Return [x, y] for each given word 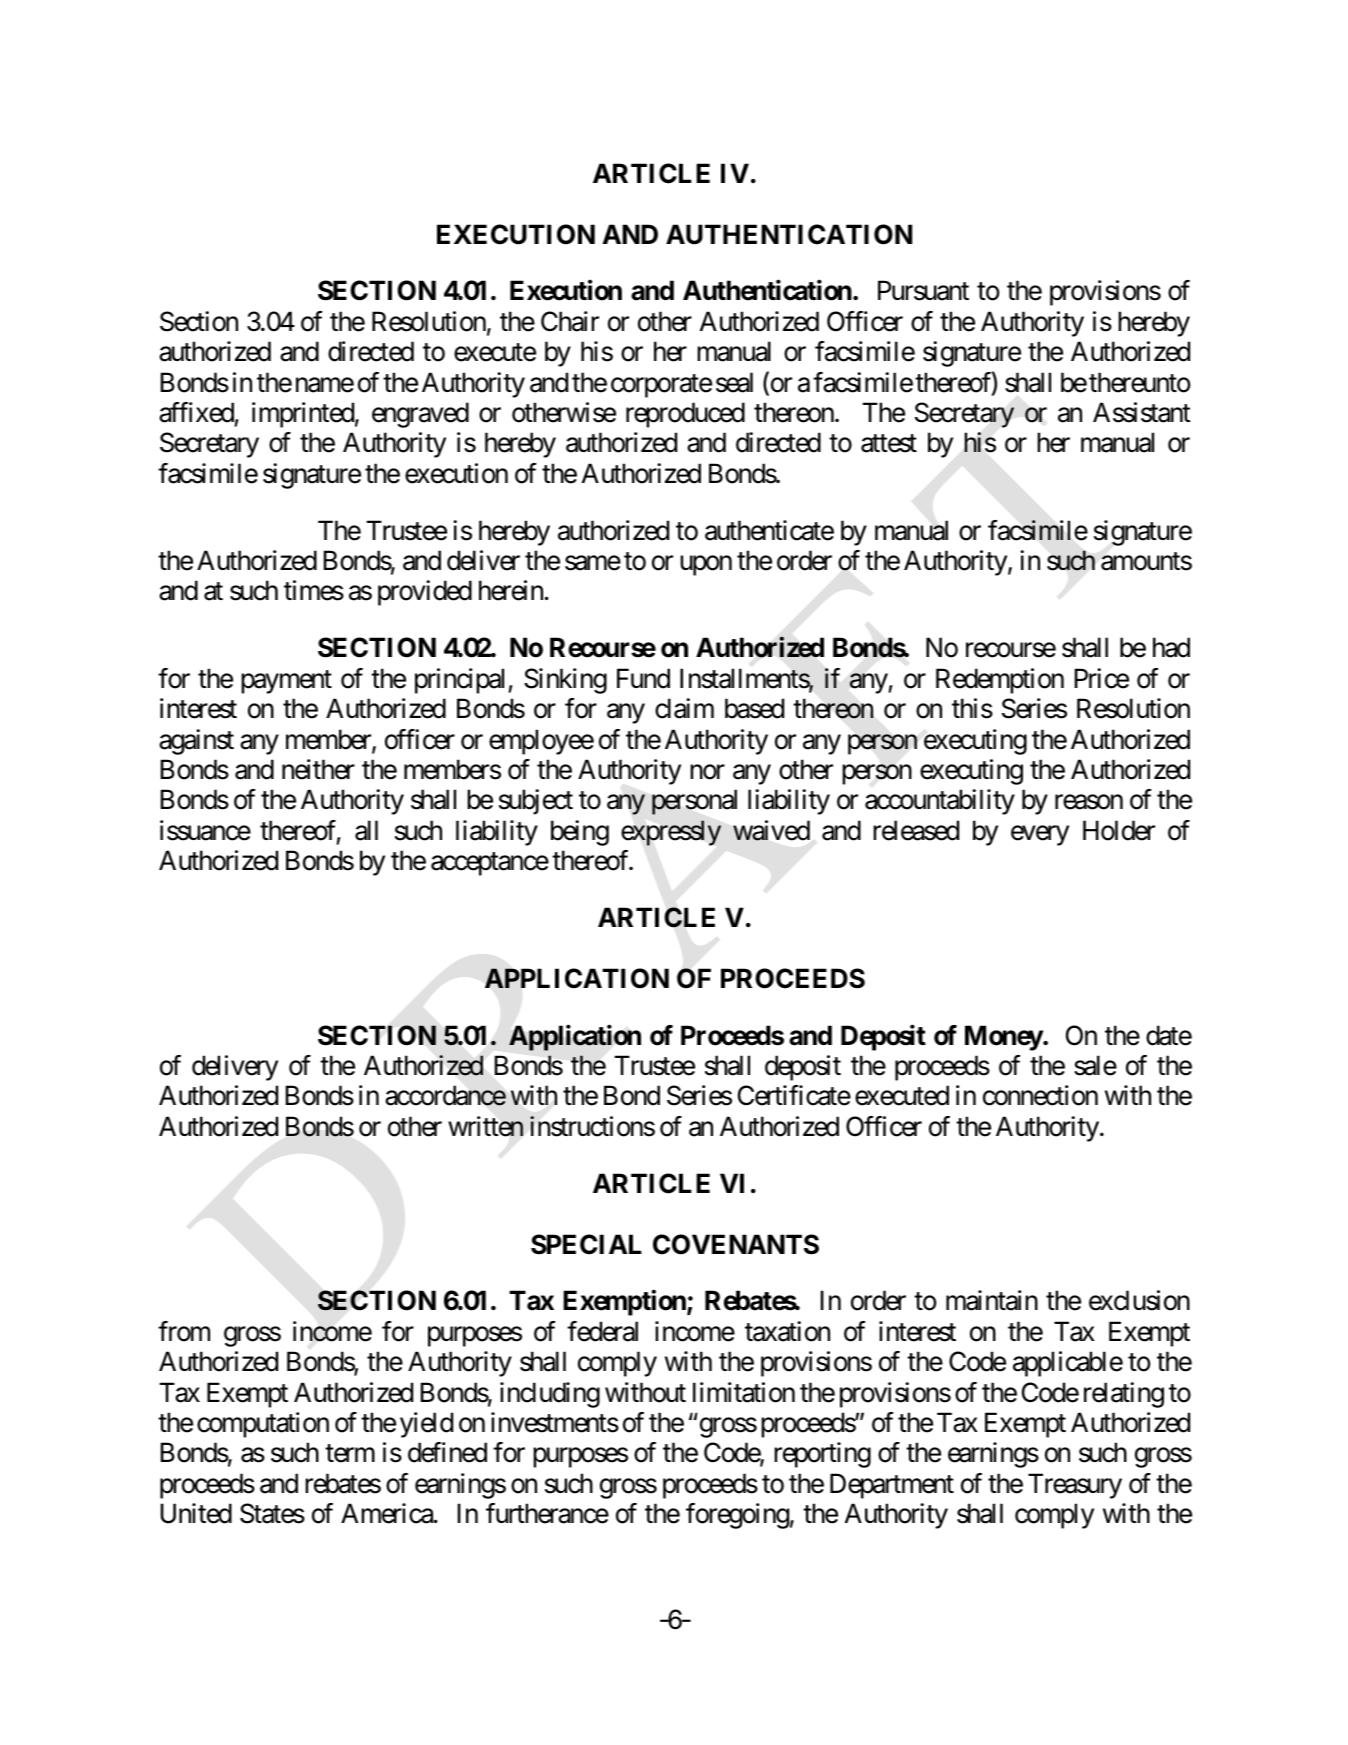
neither [318, 769]
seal [734, 382]
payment [286, 682]
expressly [671, 833]
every [1040, 836]
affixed [196, 412]
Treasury [1075, 1486]
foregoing [737, 1516]
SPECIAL [586, 1244]
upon [706, 566]
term [350, 1454]
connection [1040, 1095]
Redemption [1000, 681]
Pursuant [923, 291]
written [485, 1126]
